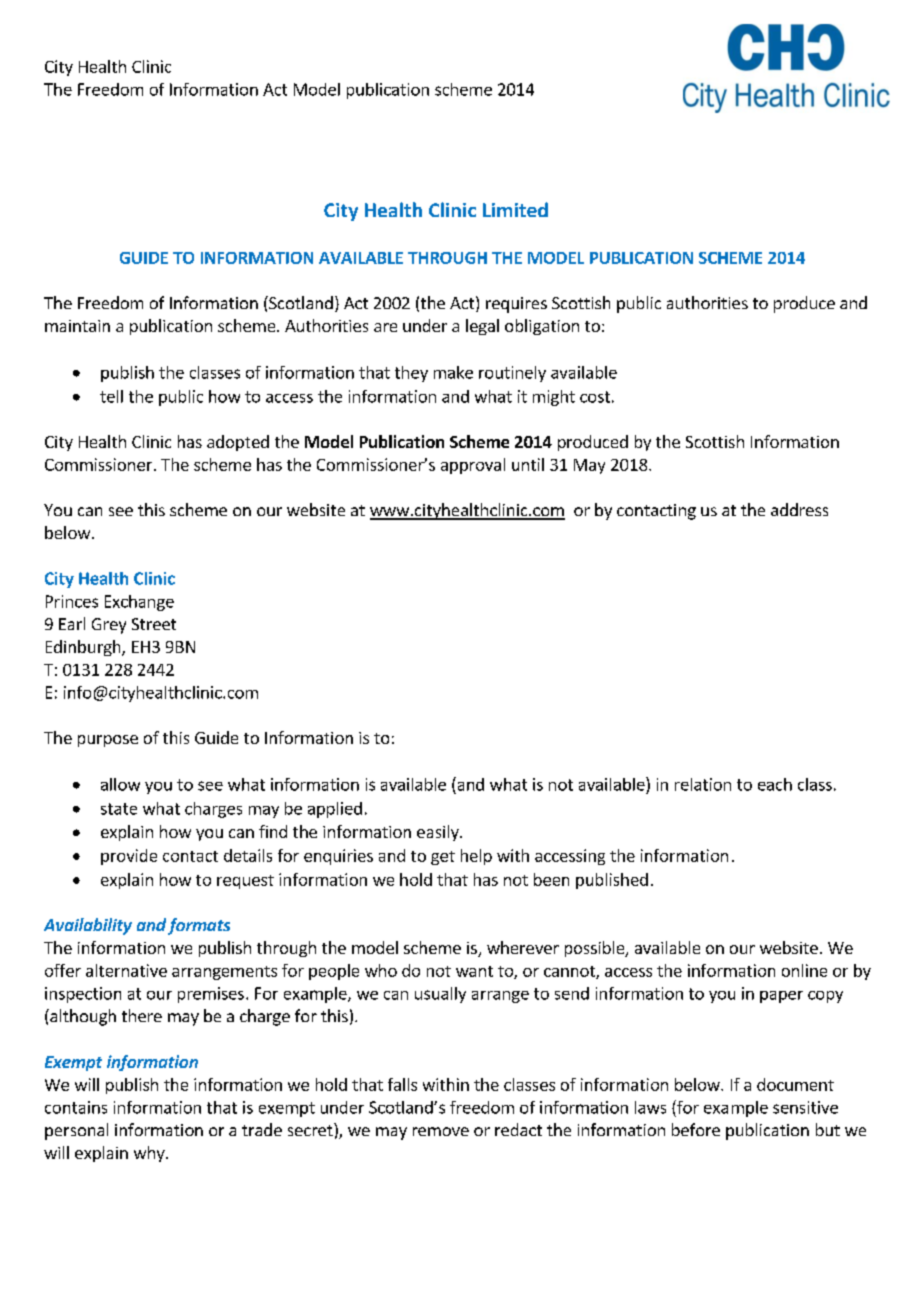 This screenshot has height=1309, width=924. What do you see at coordinates (473, 466) in the screenshot?
I see `approval` at bounding box center [473, 466].
